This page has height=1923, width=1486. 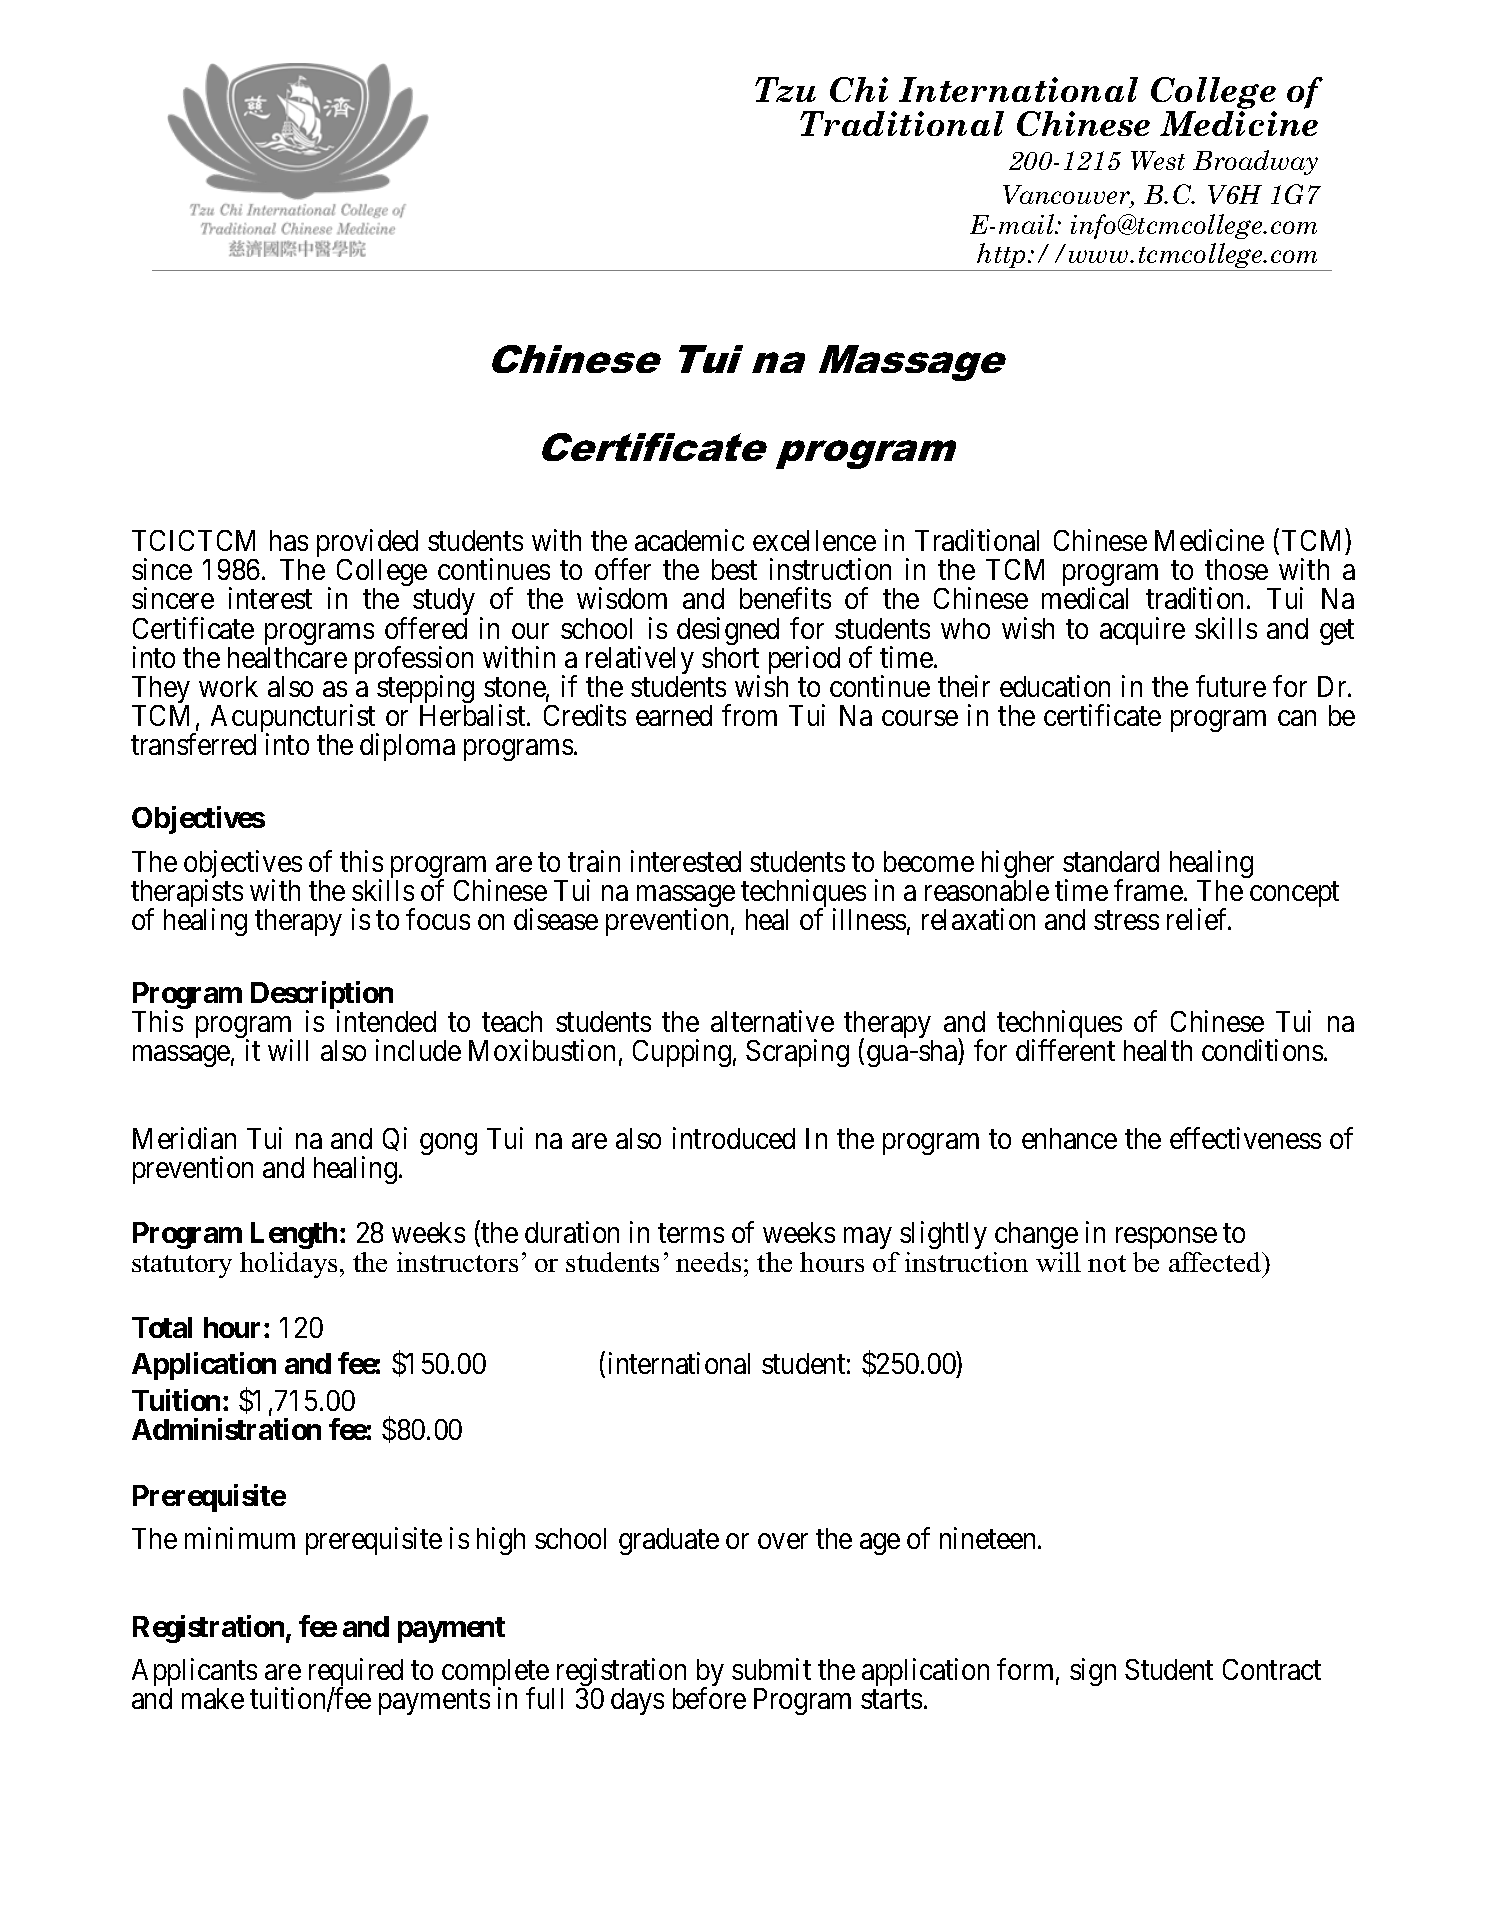 I want to click on Tzu, so click(x=785, y=89).
